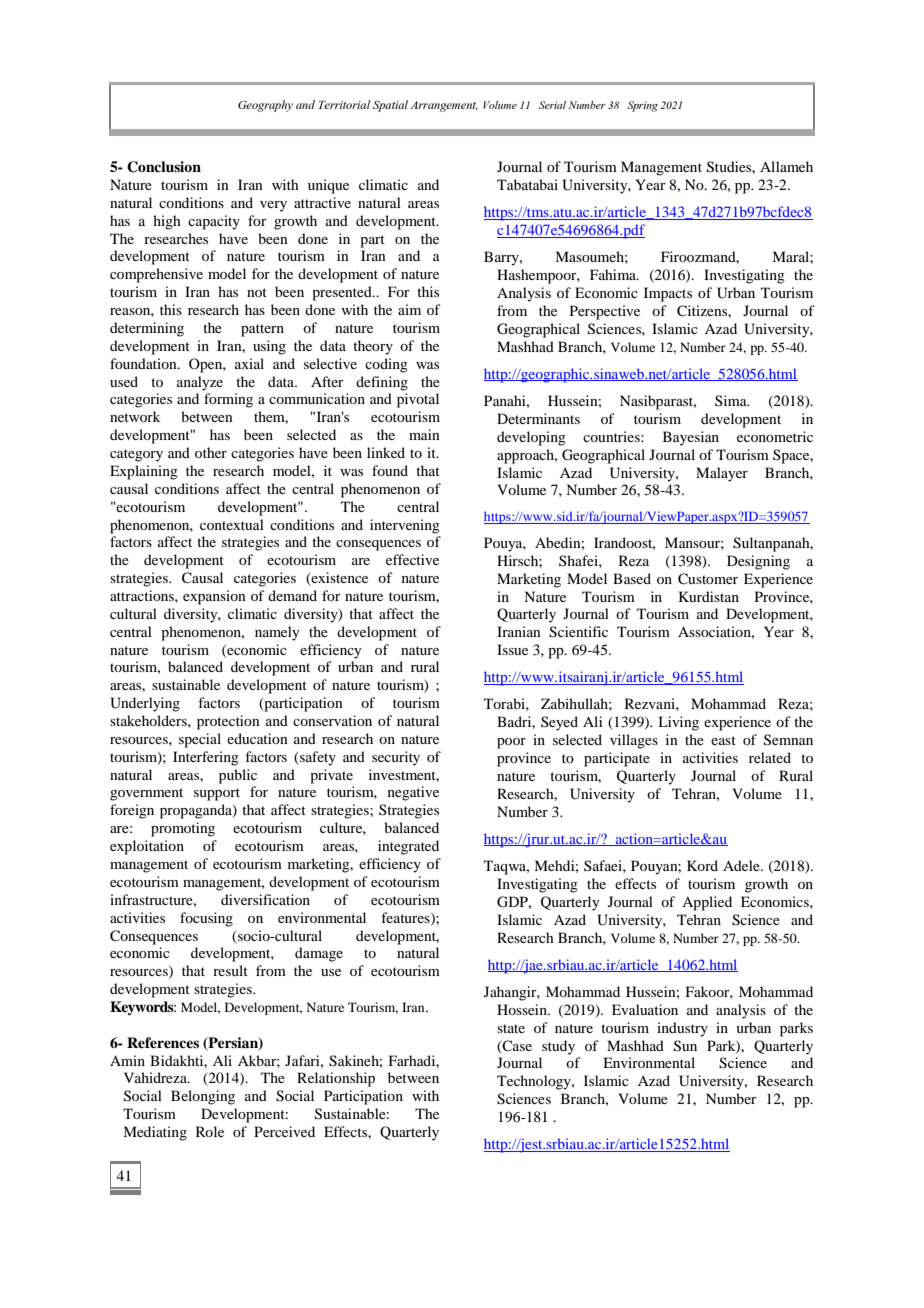  Describe the element at coordinates (723, 740) in the document. I see `east` at that location.
